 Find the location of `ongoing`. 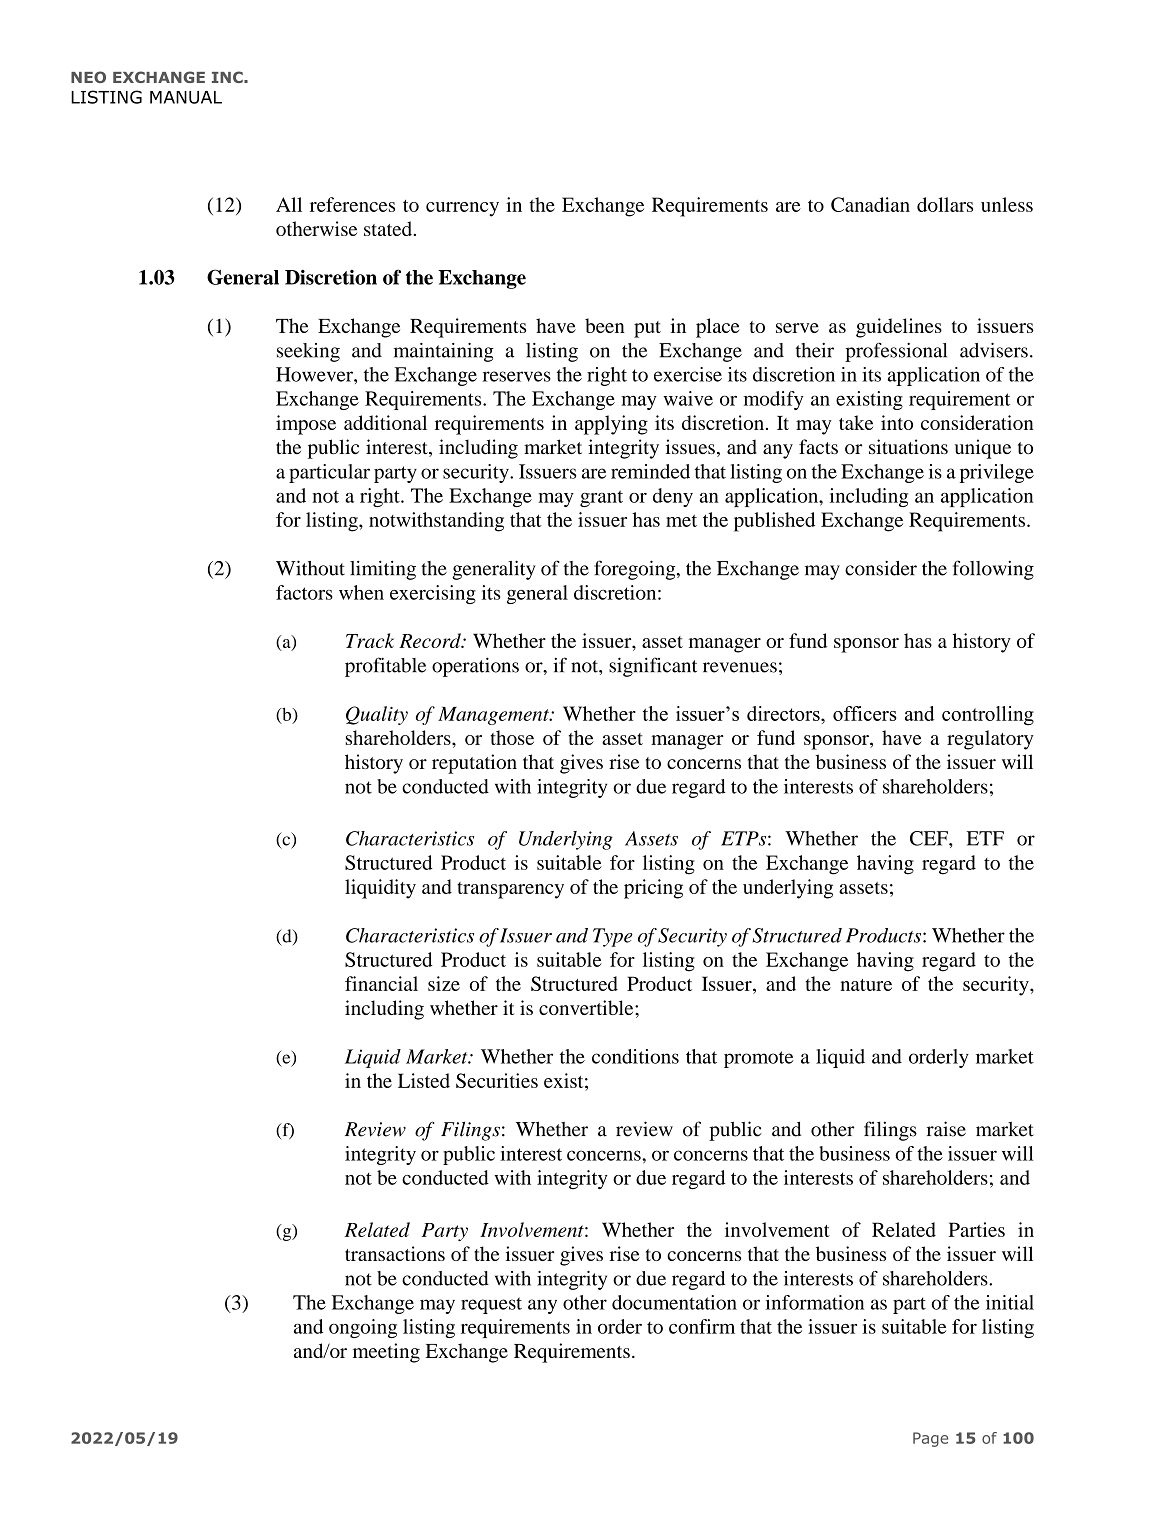

ongoing is located at coordinates (363, 1328).
